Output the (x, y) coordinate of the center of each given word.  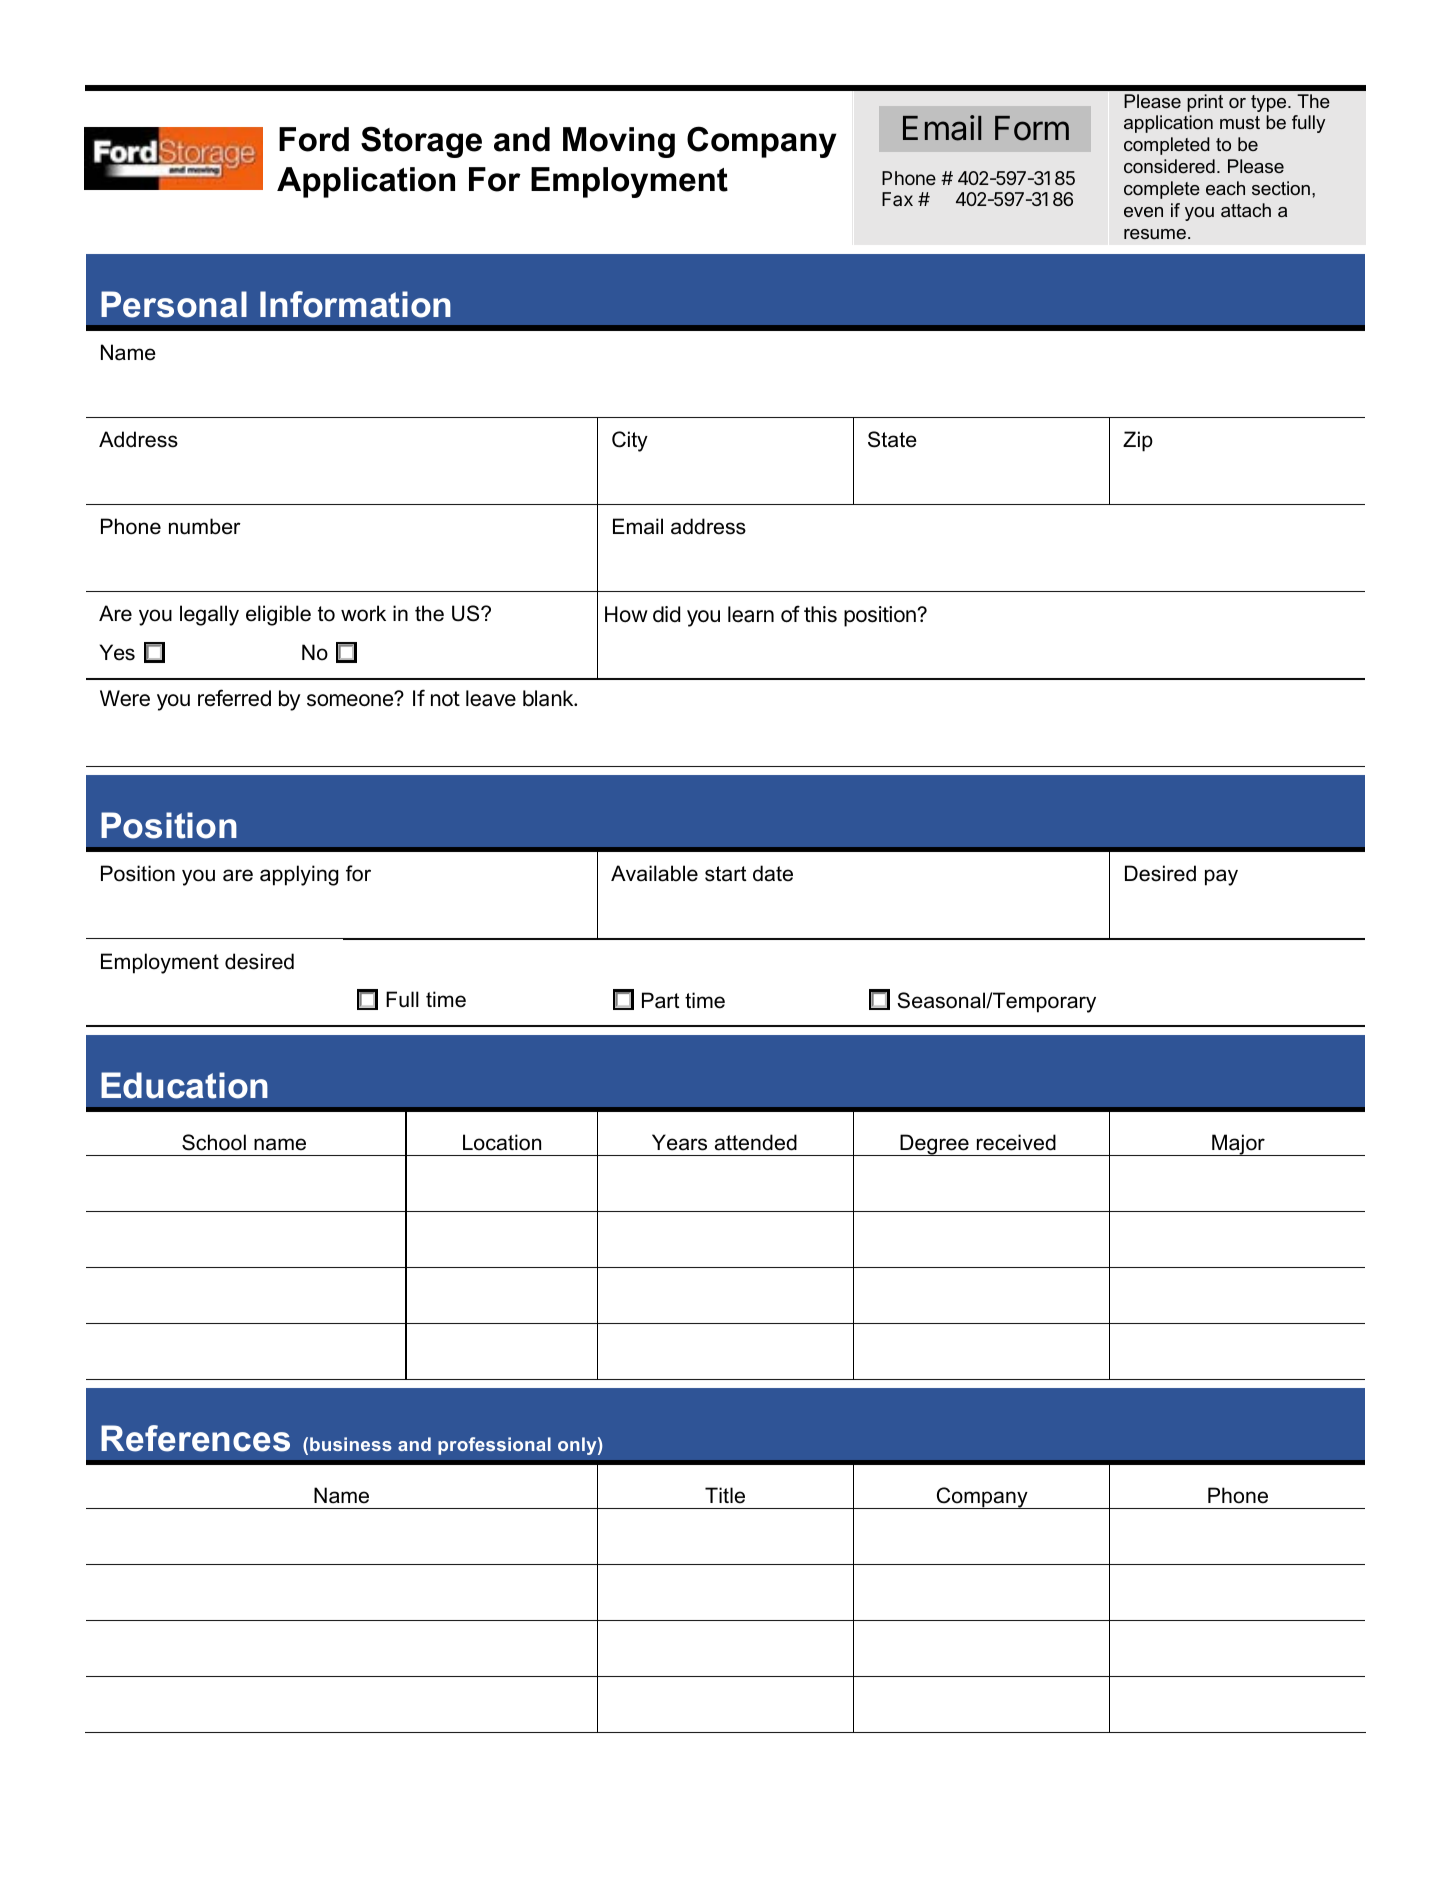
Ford (314, 139)
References (195, 1438)
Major (1238, 1145)
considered (1169, 166)
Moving (619, 142)
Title (725, 1495)
